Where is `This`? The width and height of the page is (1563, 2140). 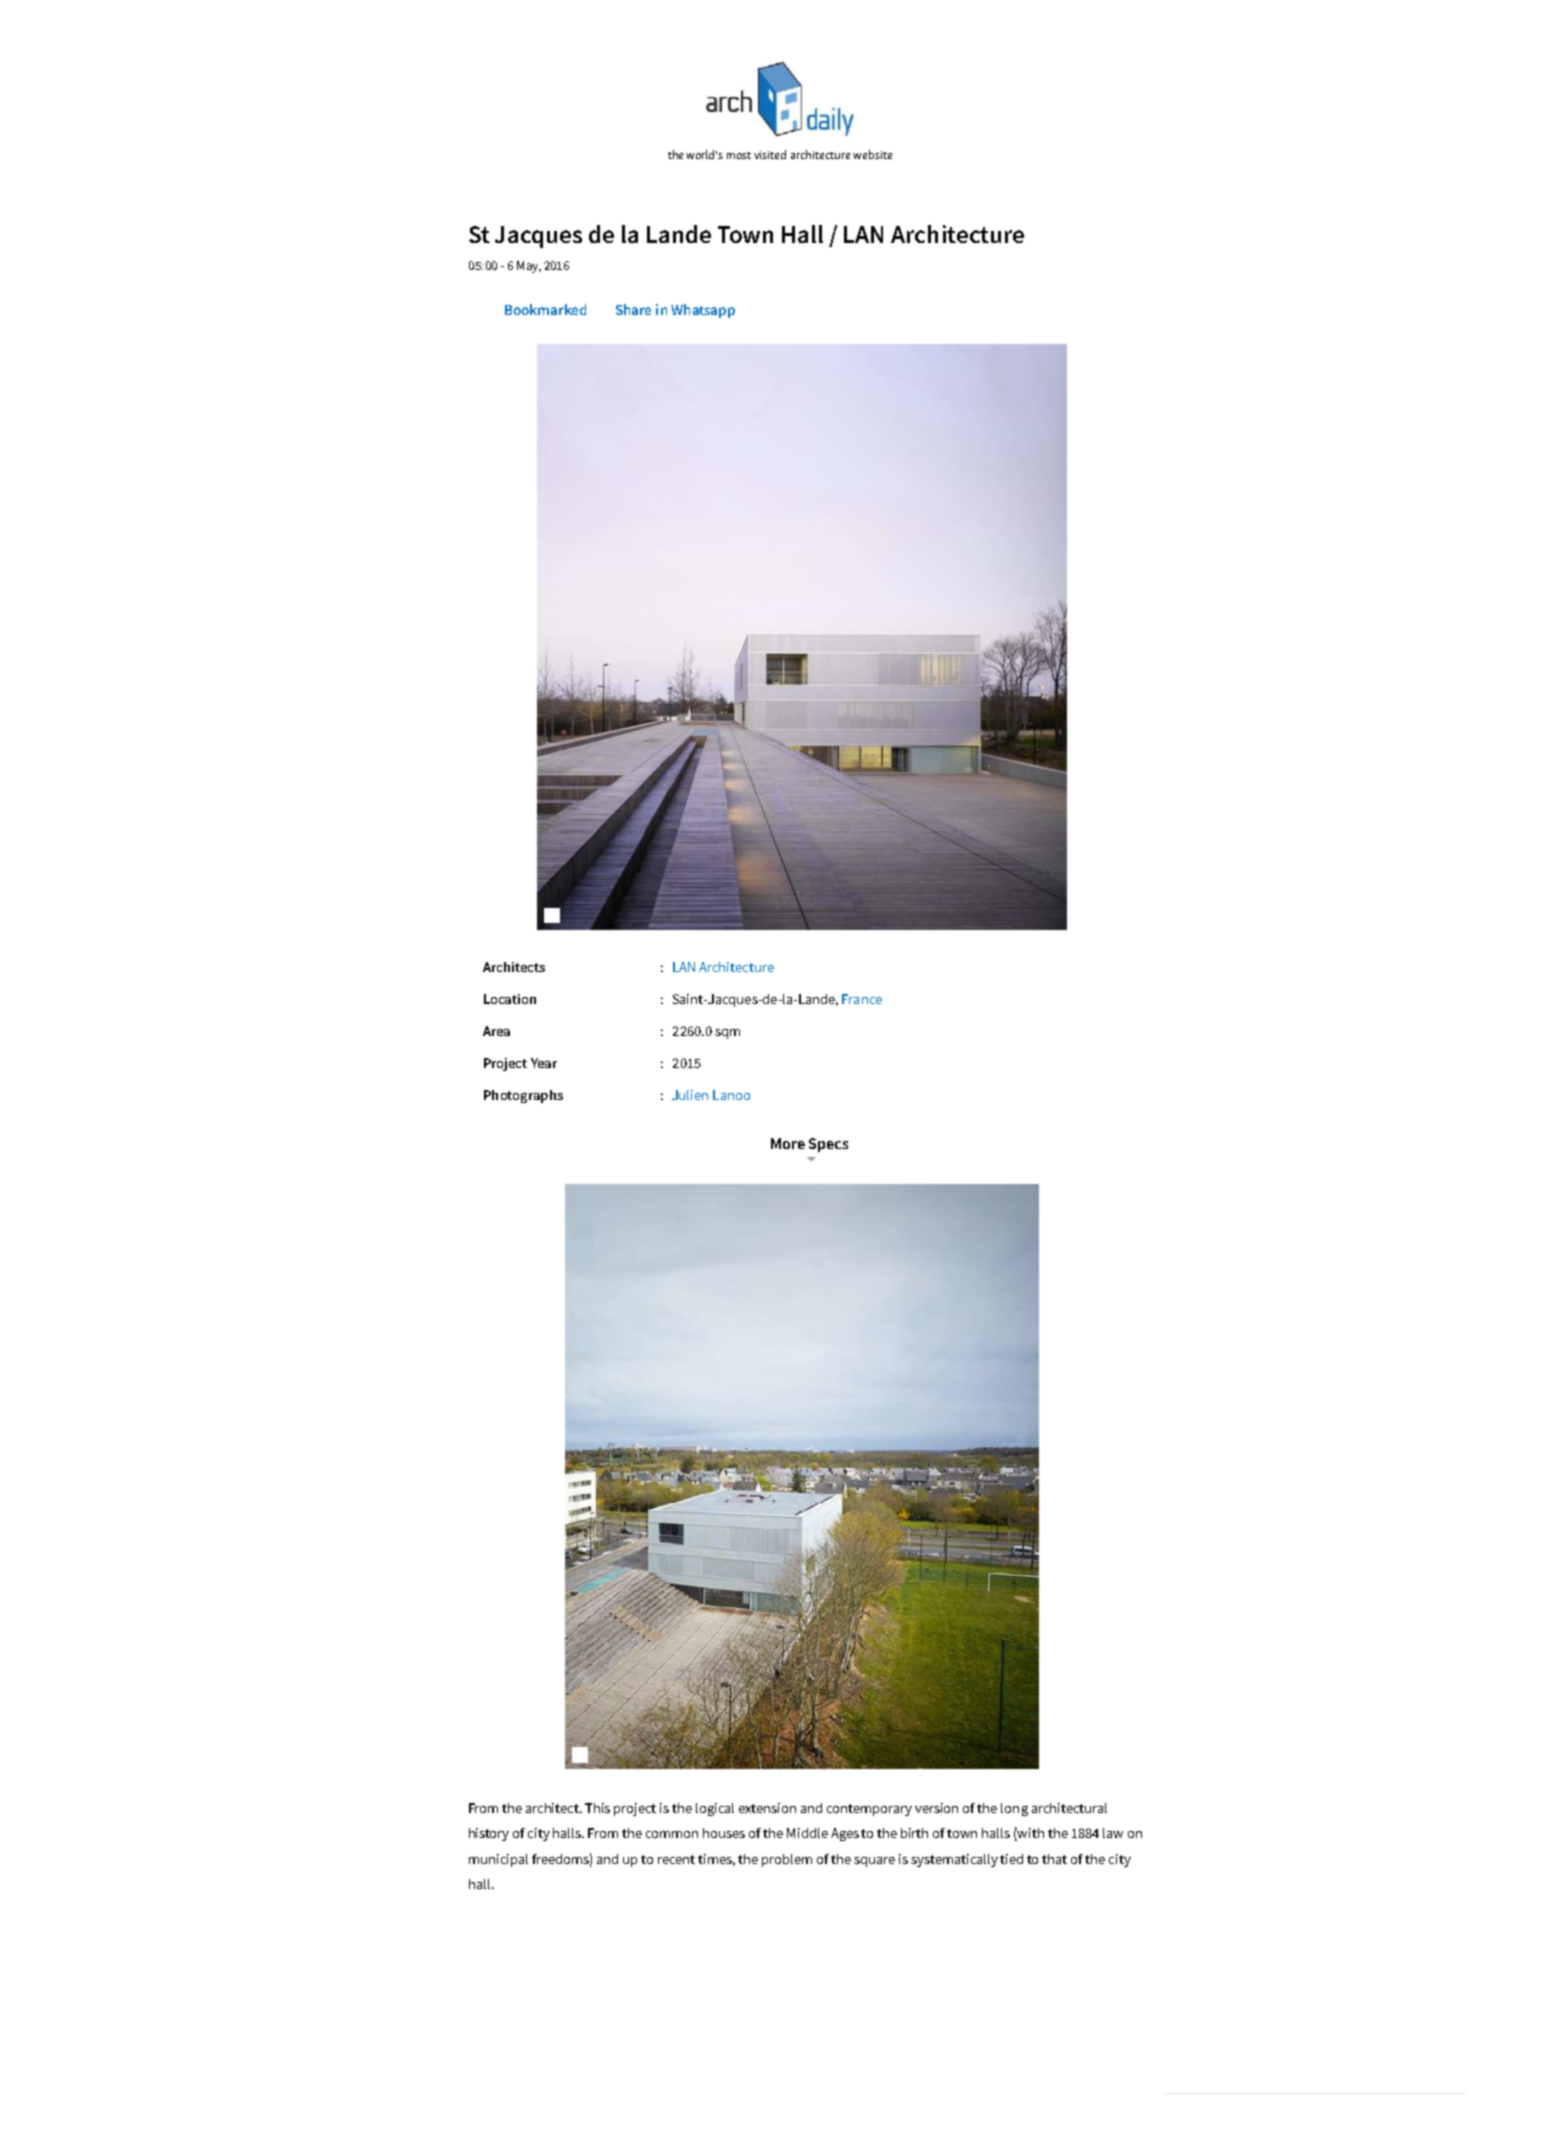 This is located at coordinates (597, 1808).
